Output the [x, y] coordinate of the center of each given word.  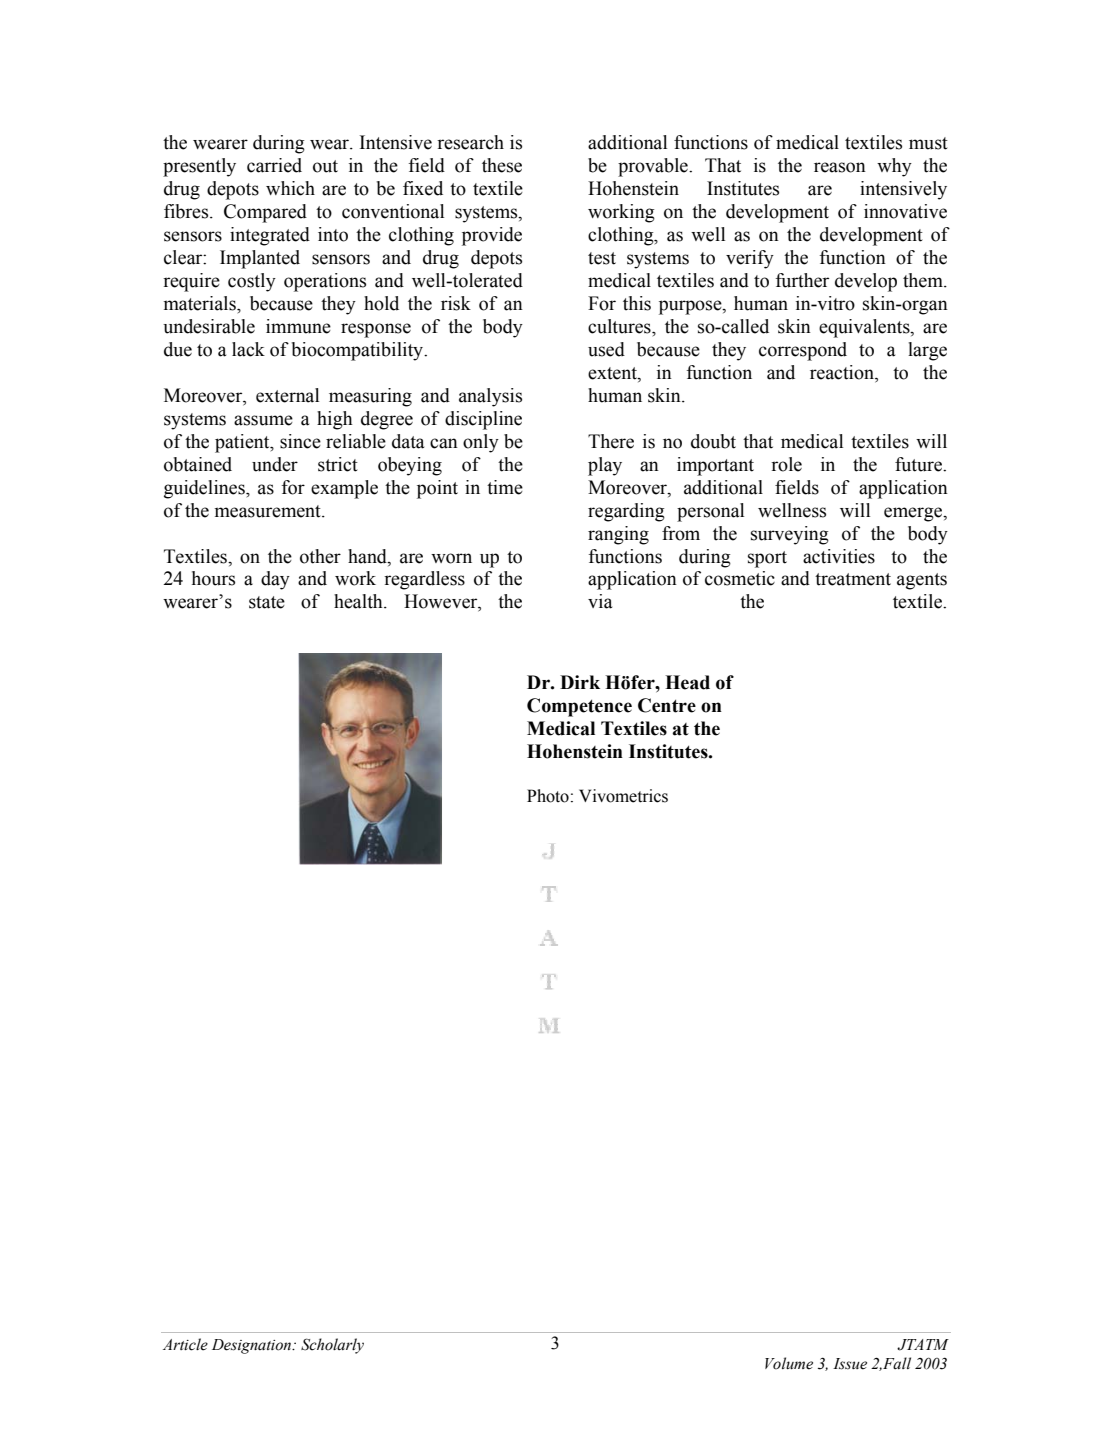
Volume [789, 1363]
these [502, 165]
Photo [548, 796]
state [267, 602]
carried [274, 165]
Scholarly [332, 1346]
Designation [253, 1346]
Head [687, 682]
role [786, 464]
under [275, 464]
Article [185, 1344]
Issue [850, 1364]
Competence [579, 707]
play [605, 466]
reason [840, 167]
